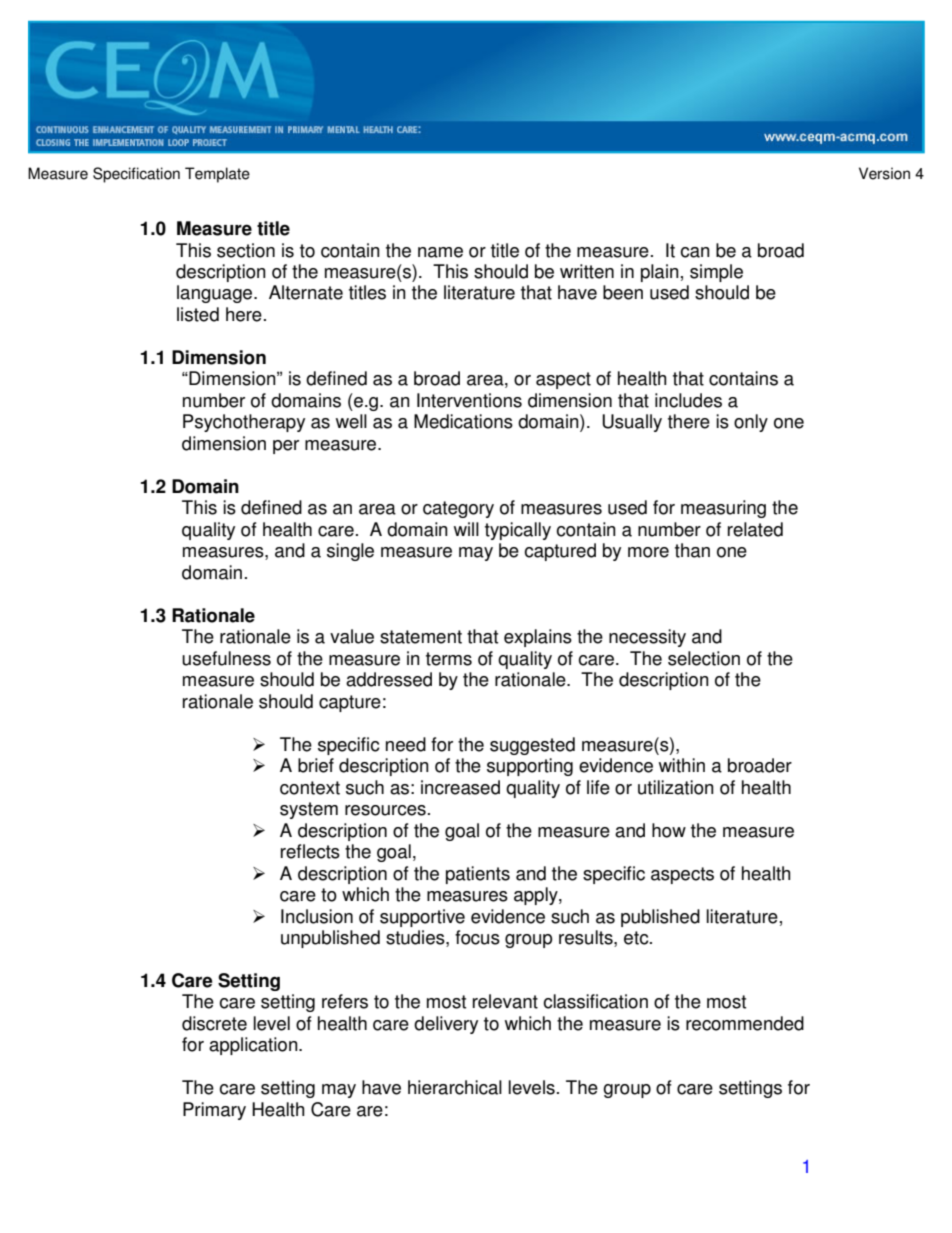  What do you see at coordinates (449, 659) in the screenshot?
I see `terms` at bounding box center [449, 659].
